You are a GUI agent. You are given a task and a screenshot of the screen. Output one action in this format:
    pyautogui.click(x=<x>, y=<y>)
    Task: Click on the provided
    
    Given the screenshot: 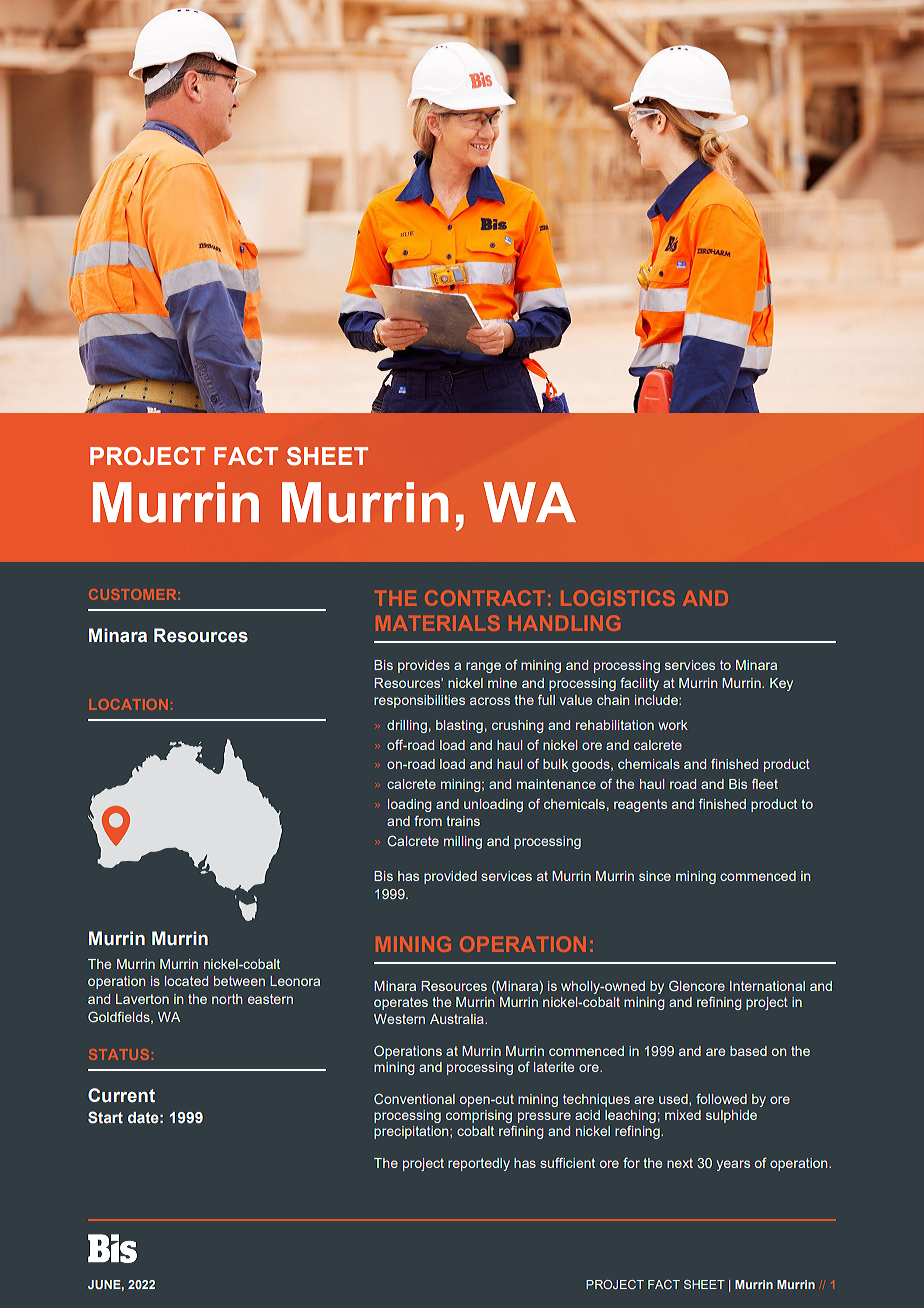 What is the action you would take?
    pyautogui.click(x=450, y=877)
